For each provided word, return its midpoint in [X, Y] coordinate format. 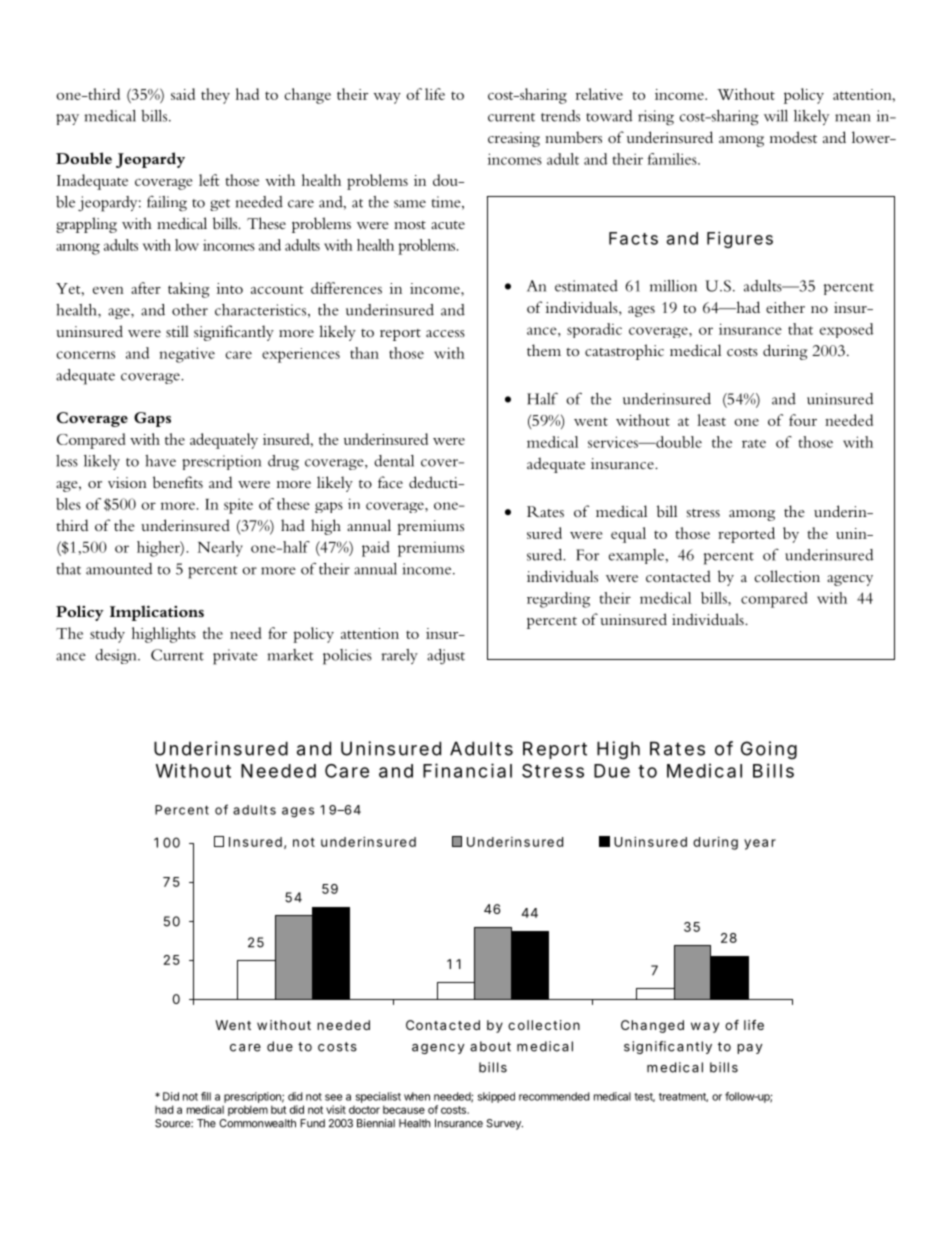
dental [394, 461]
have [160, 461]
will [776, 116]
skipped [496, 1097]
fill [206, 1096]
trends [560, 116]
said [183, 94]
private [235, 657]
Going [769, 750]
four [803, 420]
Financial [467, 770]
